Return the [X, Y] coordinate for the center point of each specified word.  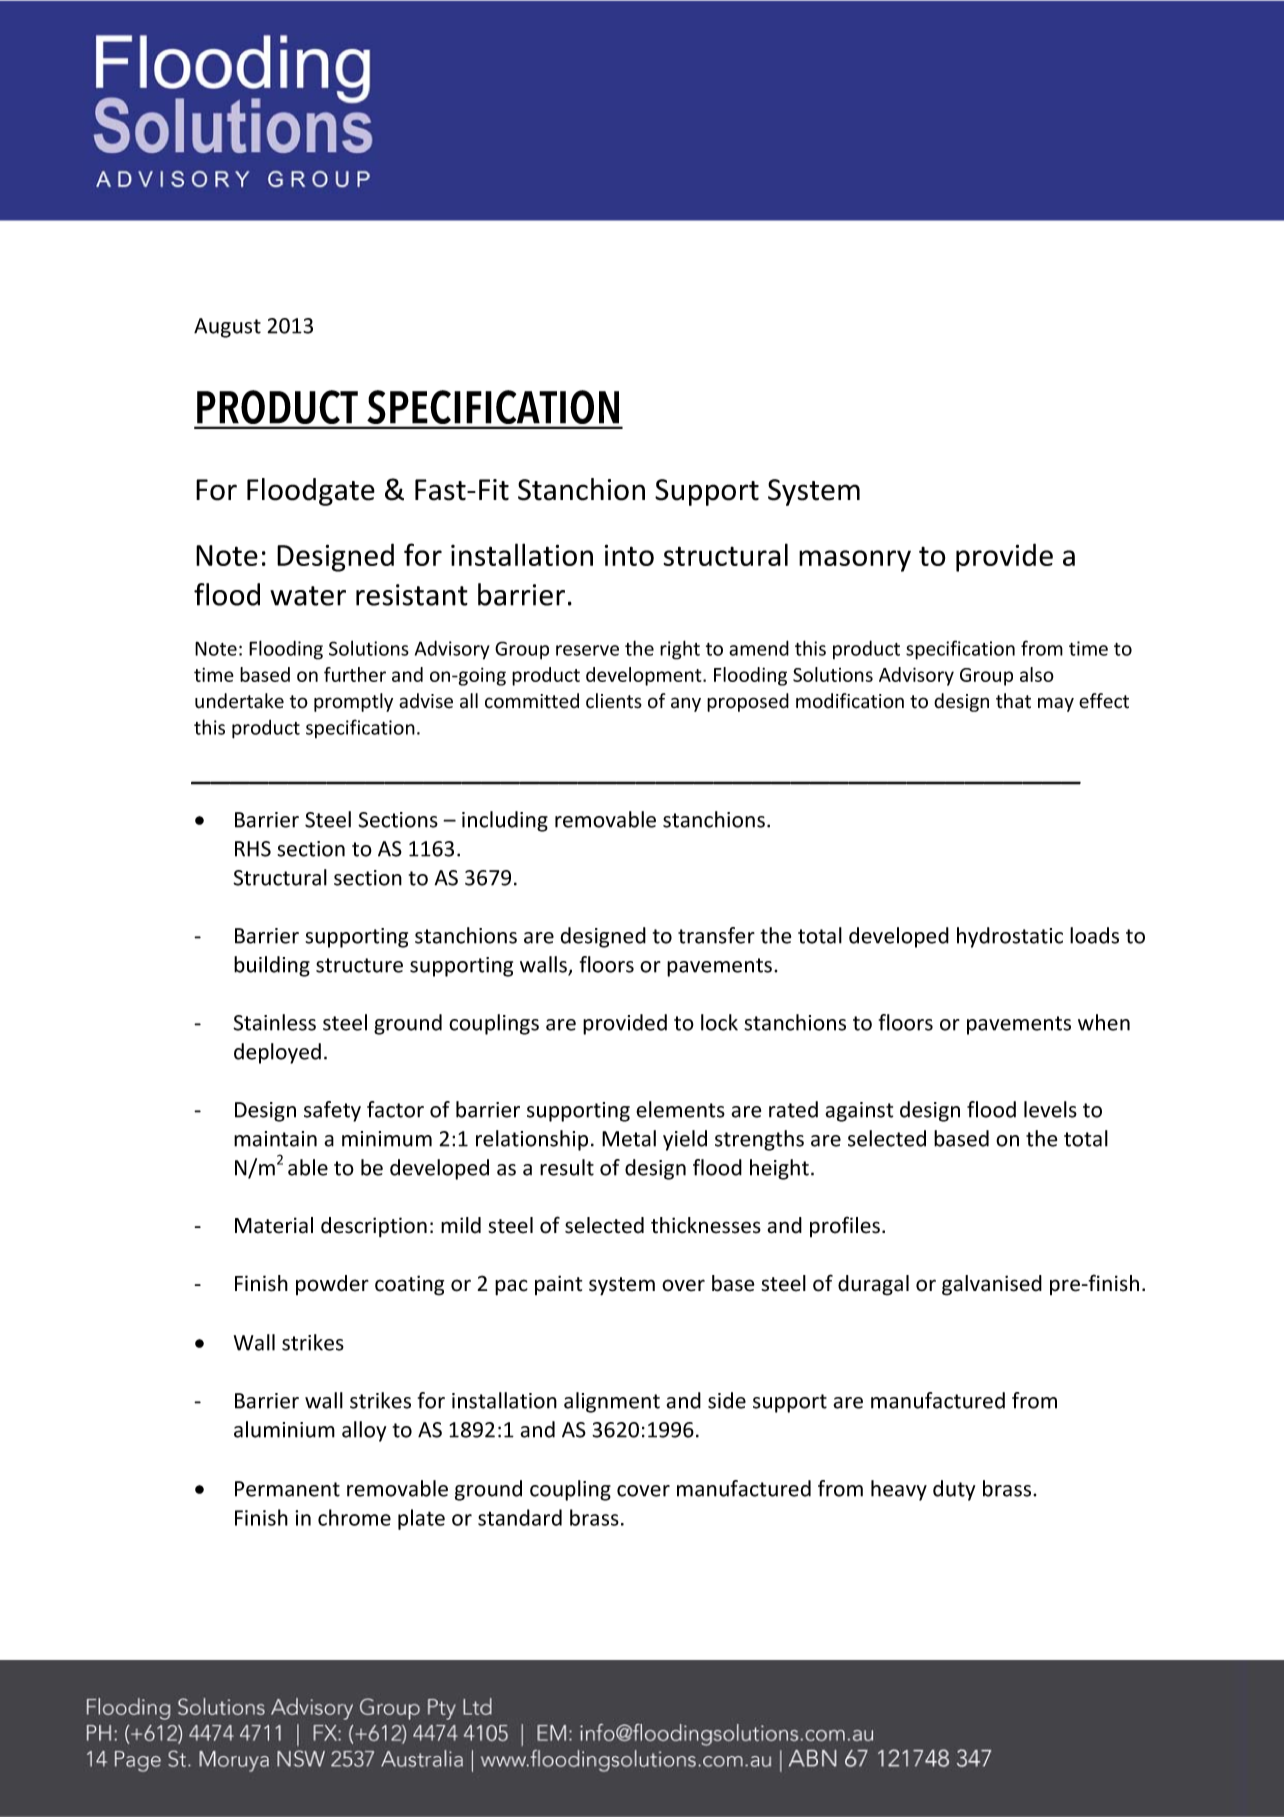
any [686, 704]
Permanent [287, 1489]
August [227, 328]
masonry [855, 561]
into [629, 555]
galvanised [992, 1285]
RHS [253, 849]
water [308, 596]
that [1013, 701]
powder [332, 1285]
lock [719, 1022]
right [680, 650]
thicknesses [706, 1225]
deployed [277, 1053]
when [1104, 1022]
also [1037, 674]
